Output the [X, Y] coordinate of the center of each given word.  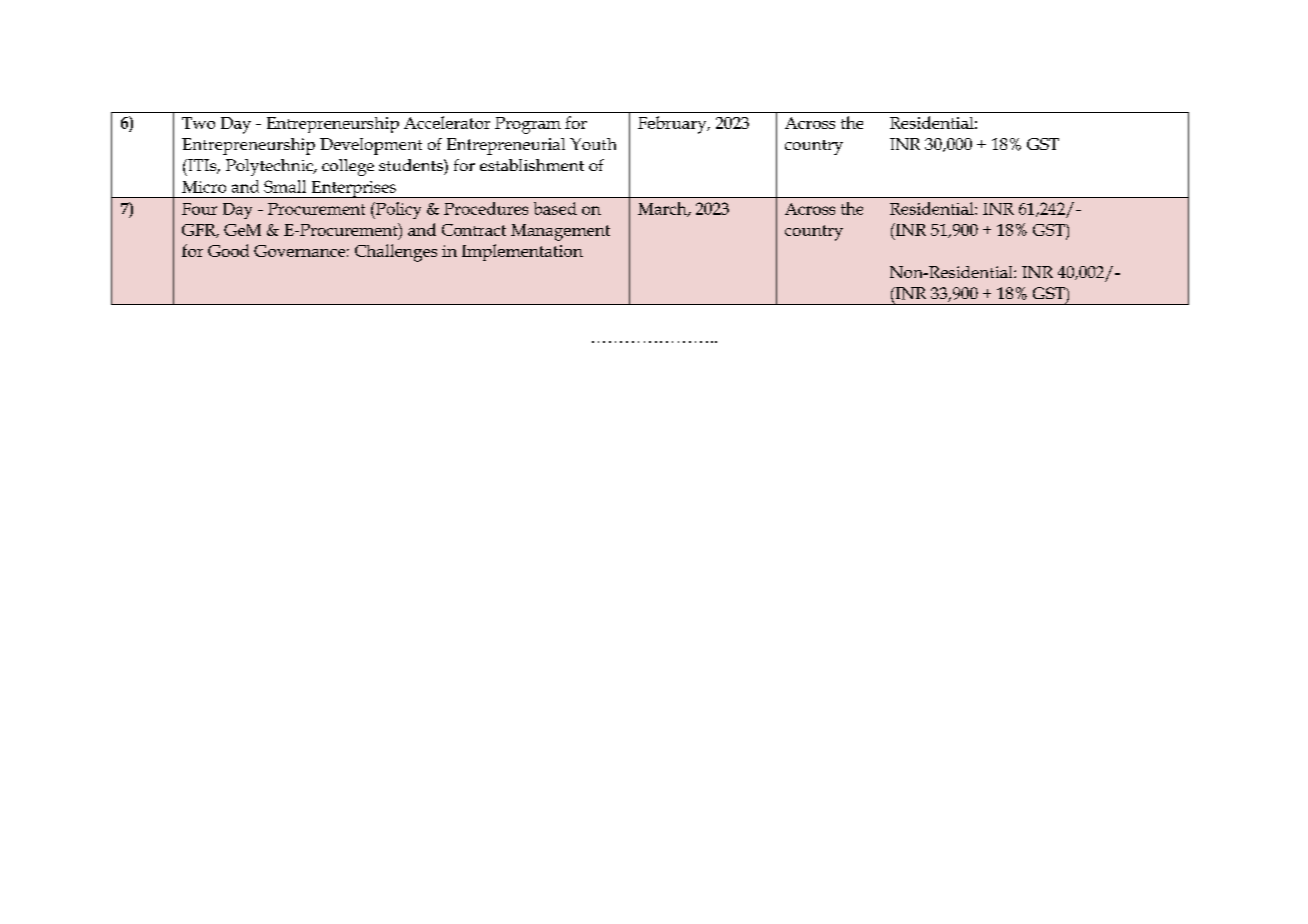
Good [228, 250]
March [663, 209]
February [673, 125]
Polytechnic [270, 167]
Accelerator [447, 122]
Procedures [486, 208]
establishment [532, 165]
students [412, 165]
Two [198, 123]
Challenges [396, 253]
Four [199, 209]
